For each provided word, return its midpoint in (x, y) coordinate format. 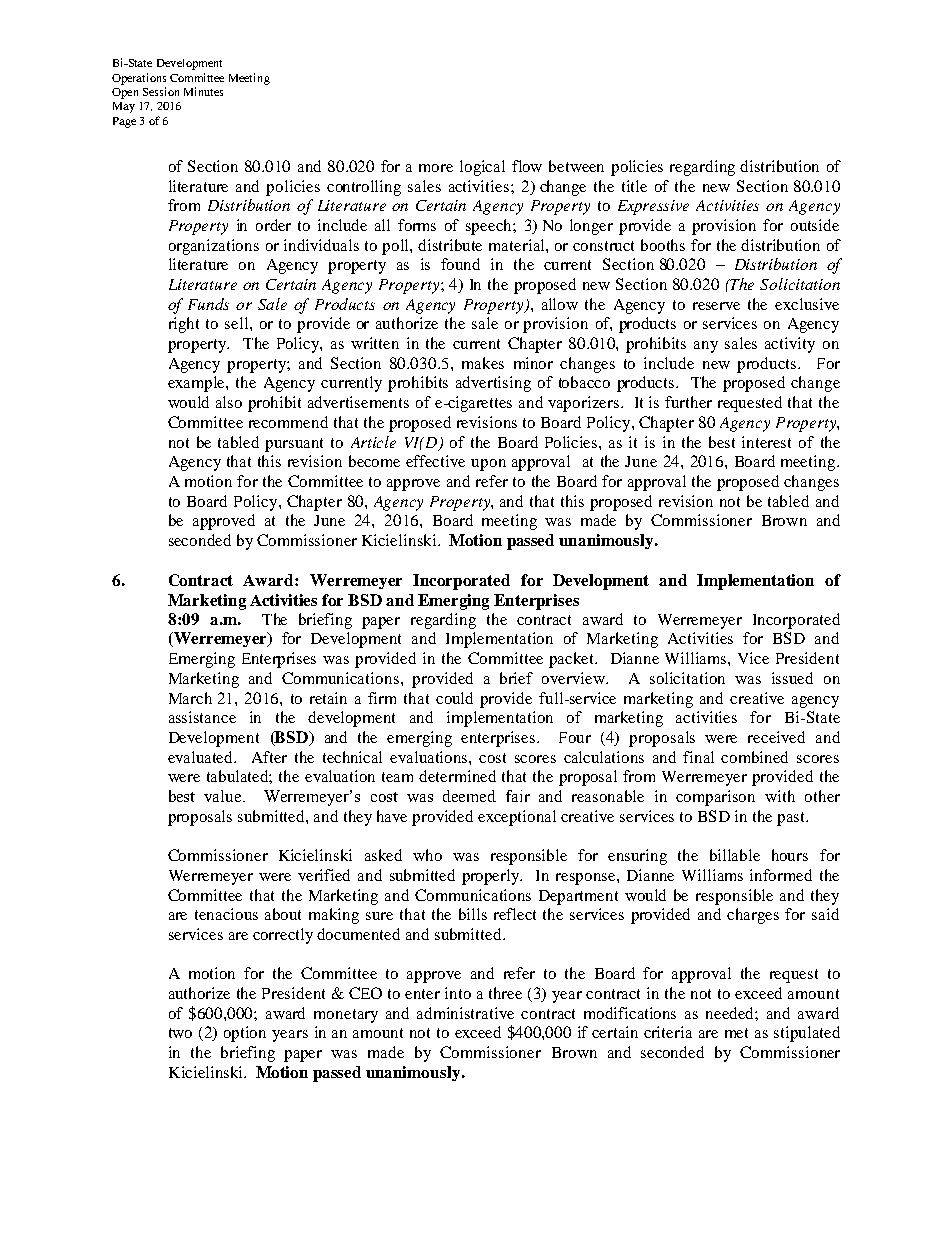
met (736, 1033)
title (634, 186)
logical (482, 168)
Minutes (203, 91)
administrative (465, 1013)
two (180, 1033)
